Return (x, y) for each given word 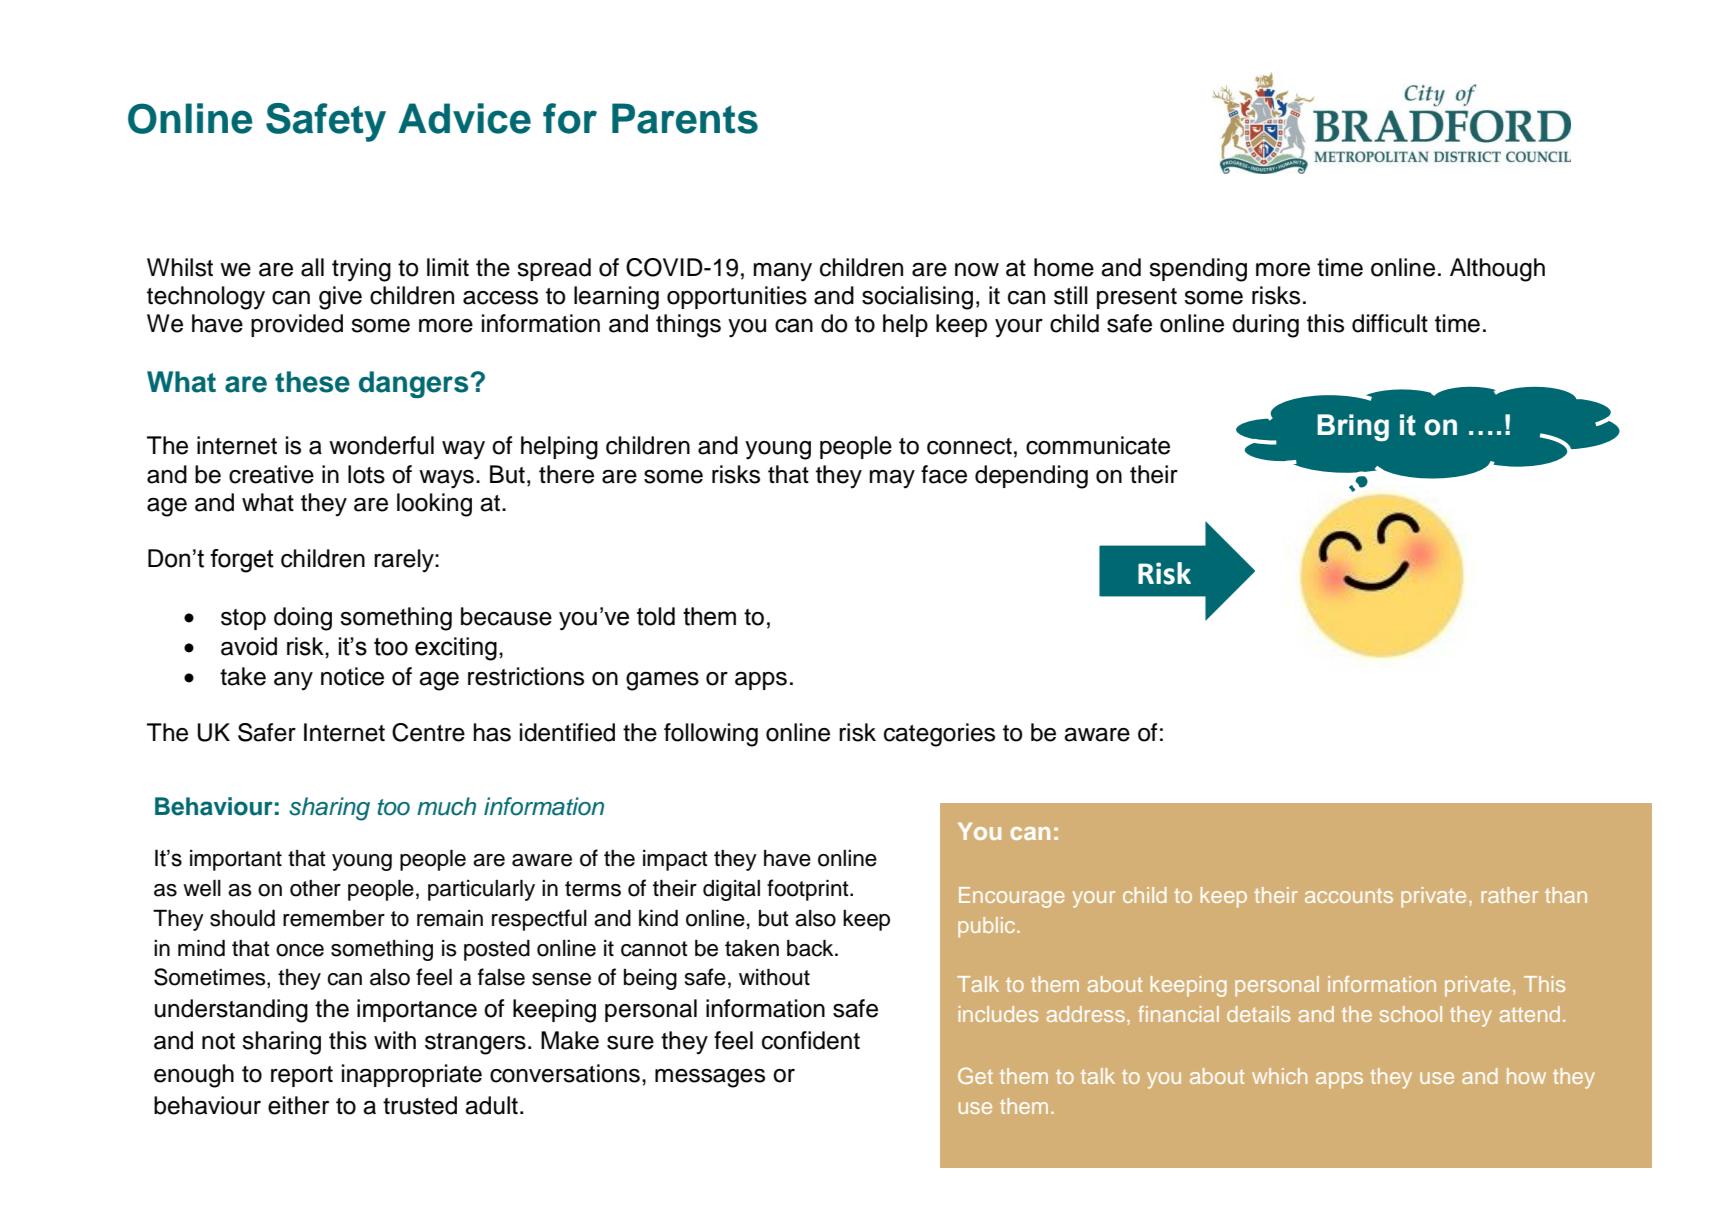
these (312, 382)
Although (1497, 270)
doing (303, 619)
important (236, 860)
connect (969, 446)
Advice (464, 118)
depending (1031, 477)
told (656, 616)
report (302, 1076)
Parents (685, 118)
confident (811, 1040)
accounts (1349, 895)
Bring (1353, 428)
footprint (809, 890)
